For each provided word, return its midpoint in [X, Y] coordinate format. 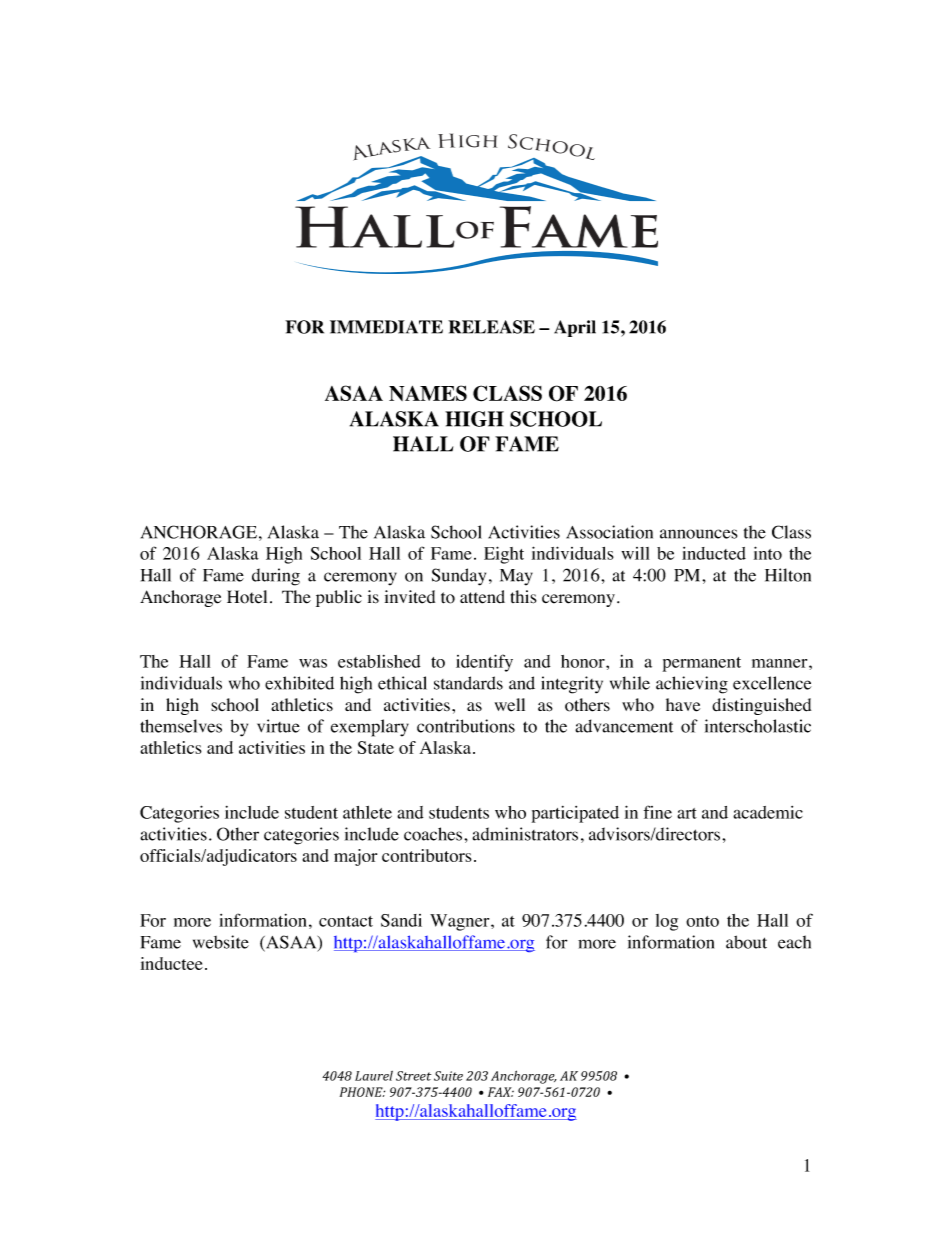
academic [768, 812]
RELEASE [491, 327]
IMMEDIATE [386, 327]
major [355, 857]
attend [482, 597]
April [575, 328]
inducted [714, 553]
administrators [525, 834]
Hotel [247, 597]
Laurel [374, 1076]
